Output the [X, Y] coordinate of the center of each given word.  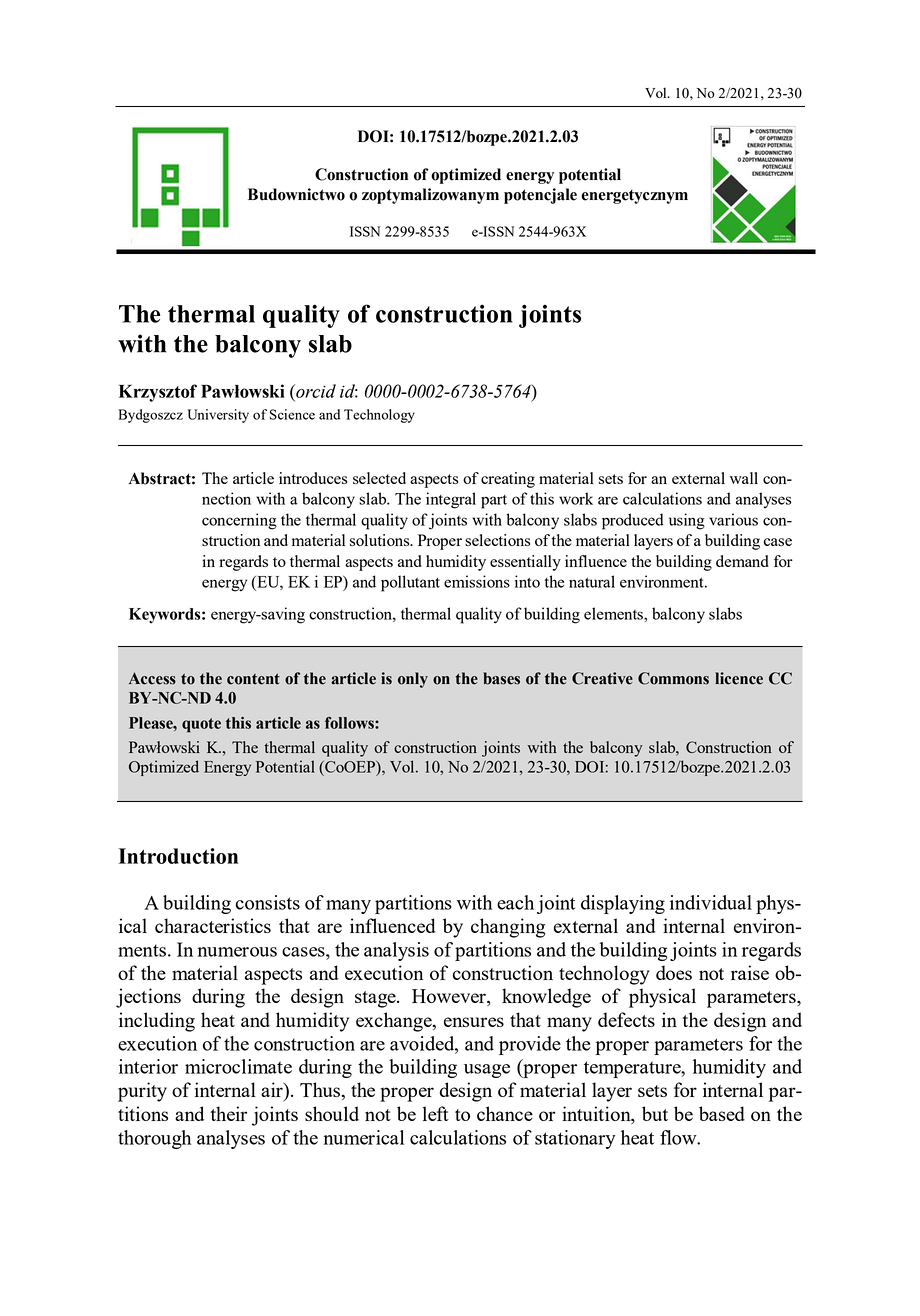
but [655, 1113]
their [229, 1113]
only [413, 680]
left [436, 1113]
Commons [673, 678]
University [218, 416]
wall [744, 478]
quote [201, 725]
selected [379, 478]
